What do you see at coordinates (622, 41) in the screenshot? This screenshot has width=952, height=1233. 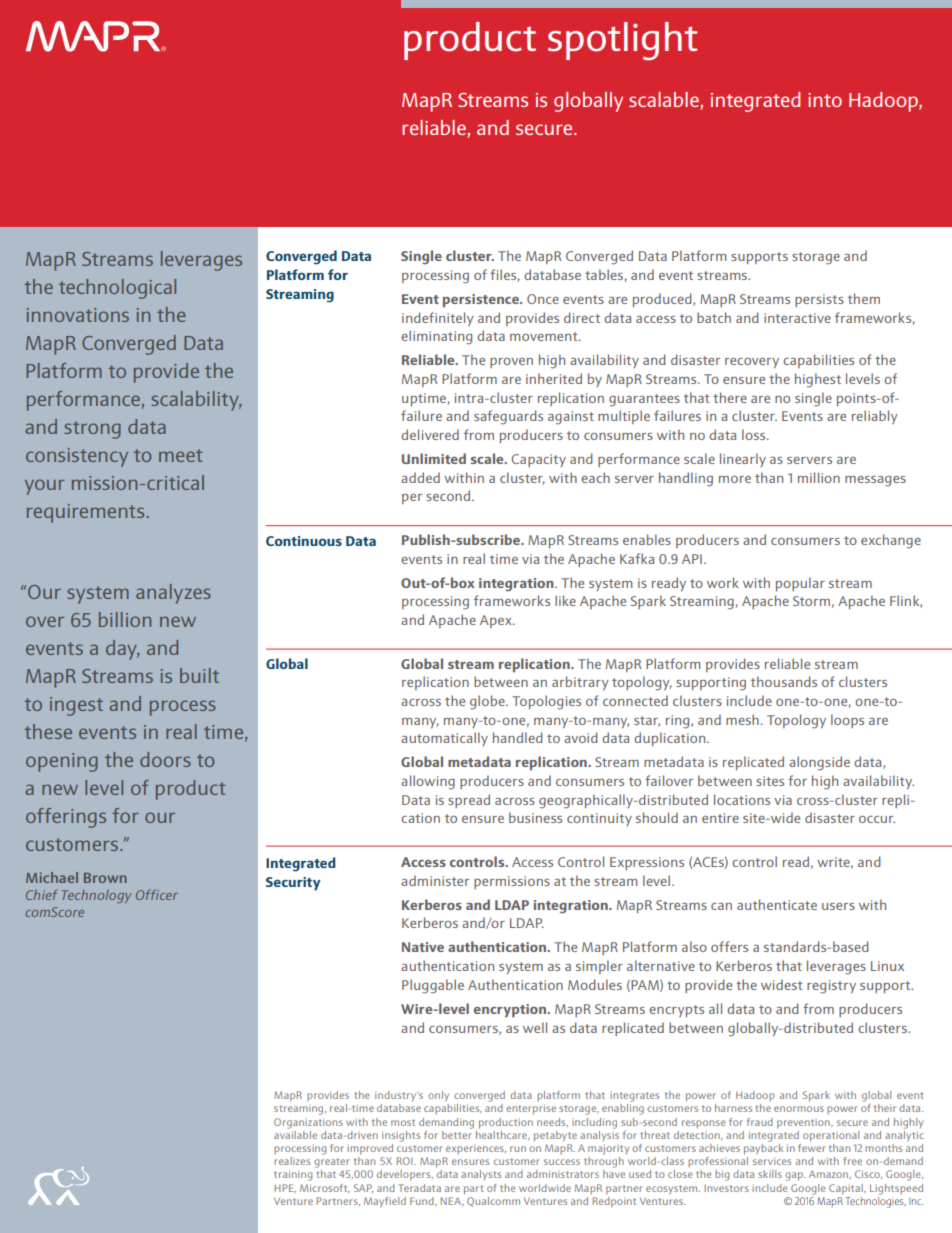 I see `spotlight` at bounding box center [622, 41].
